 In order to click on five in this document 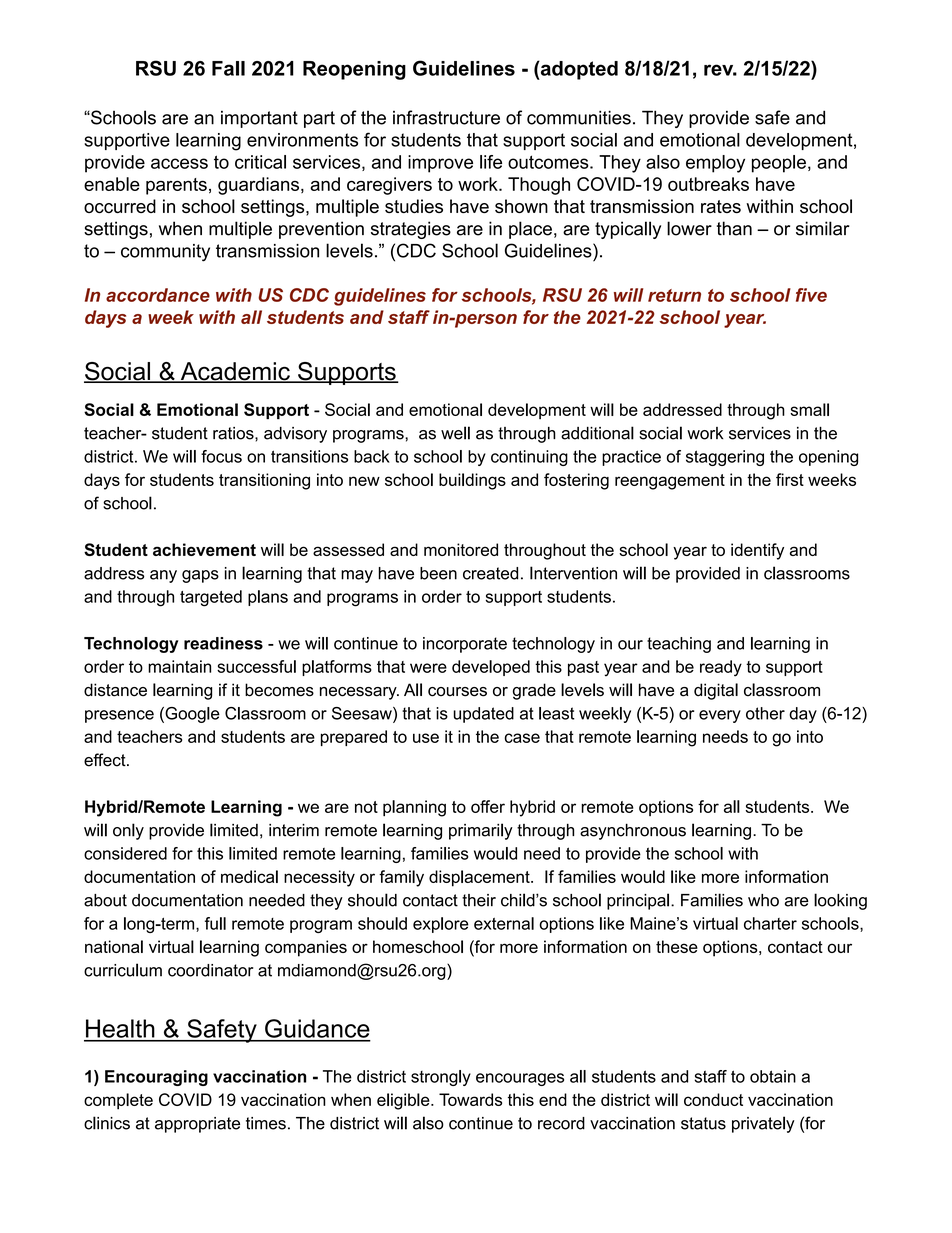, I will do `click(811, 295)`.
